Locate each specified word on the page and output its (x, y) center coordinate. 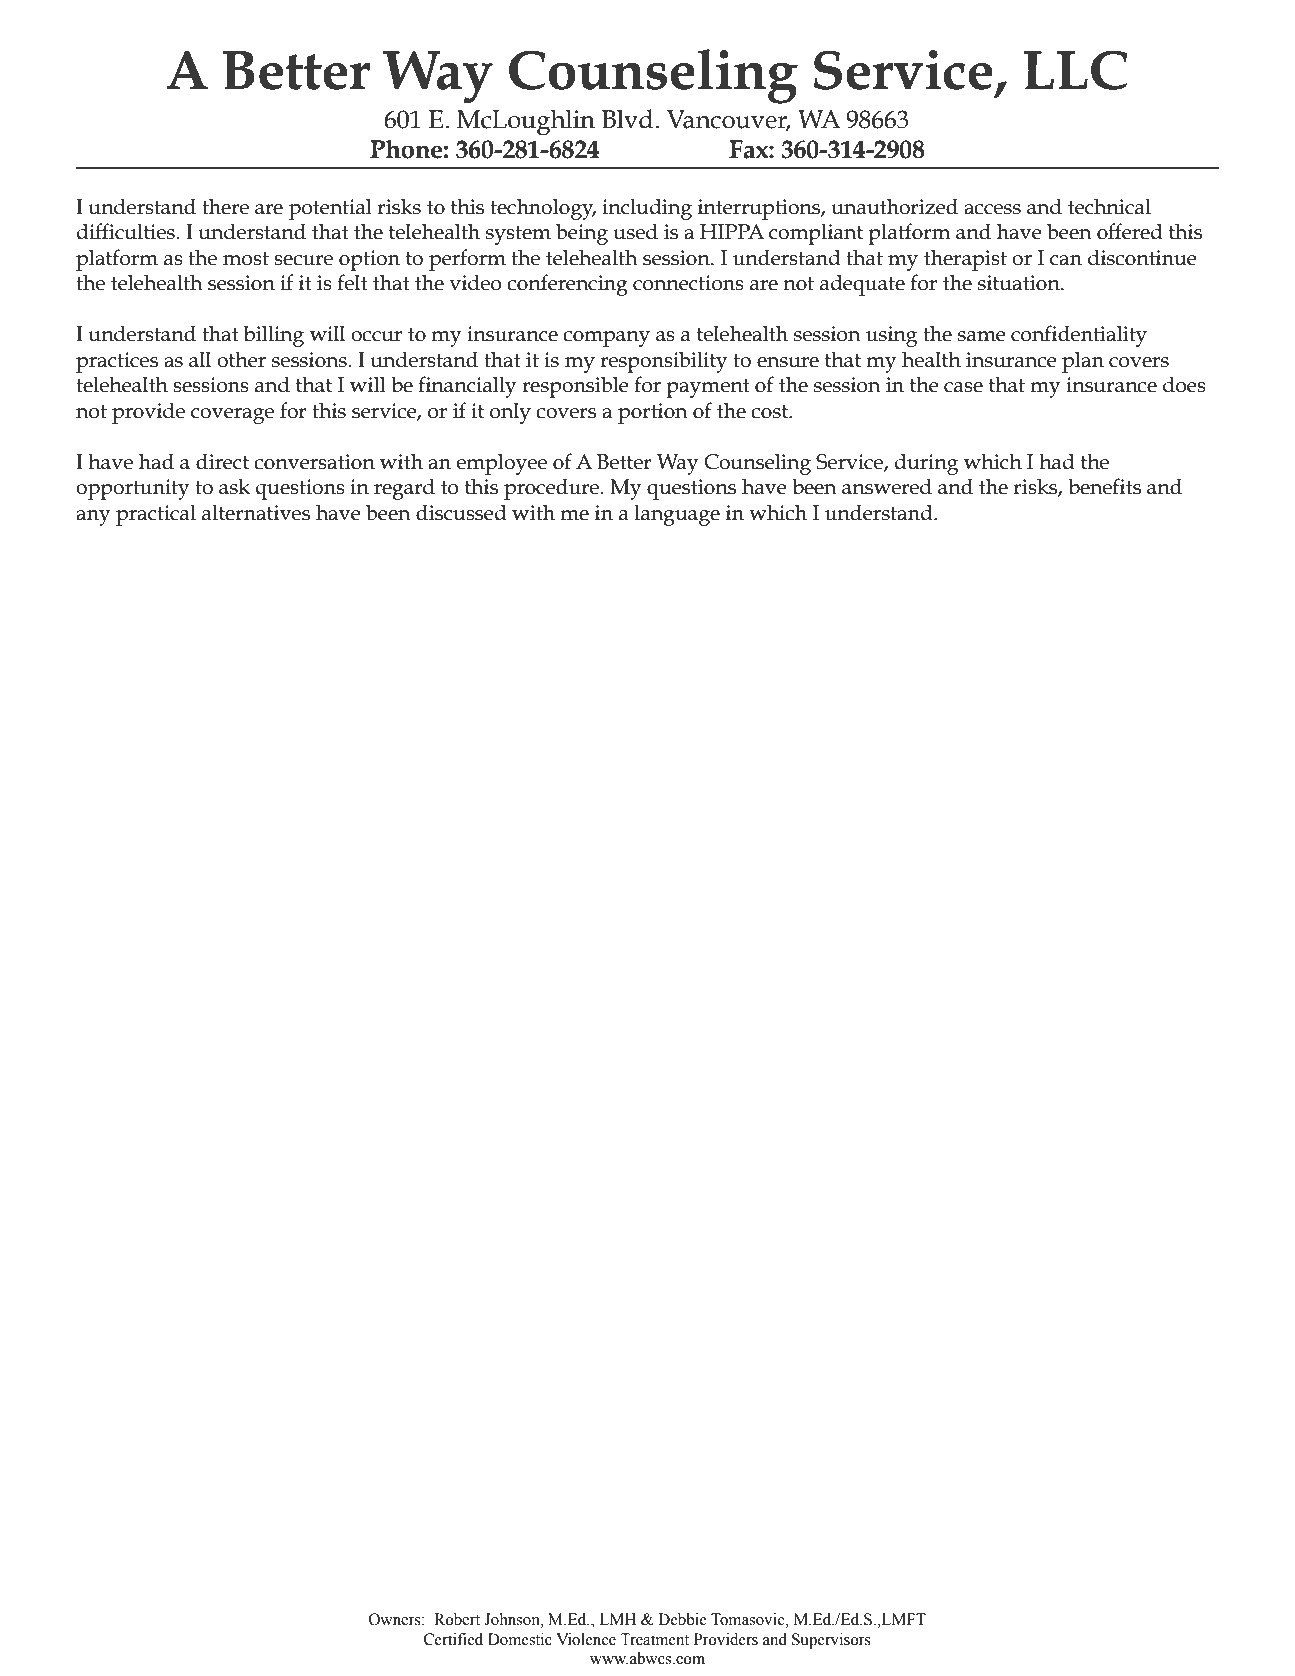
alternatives (256, 512)
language (677, 515)
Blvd (629, 119)
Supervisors (831, 1641)
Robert (457, 1619)
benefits (1104, 486)
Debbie (682, 1619)
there (225, 206)
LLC (1075, 70)
